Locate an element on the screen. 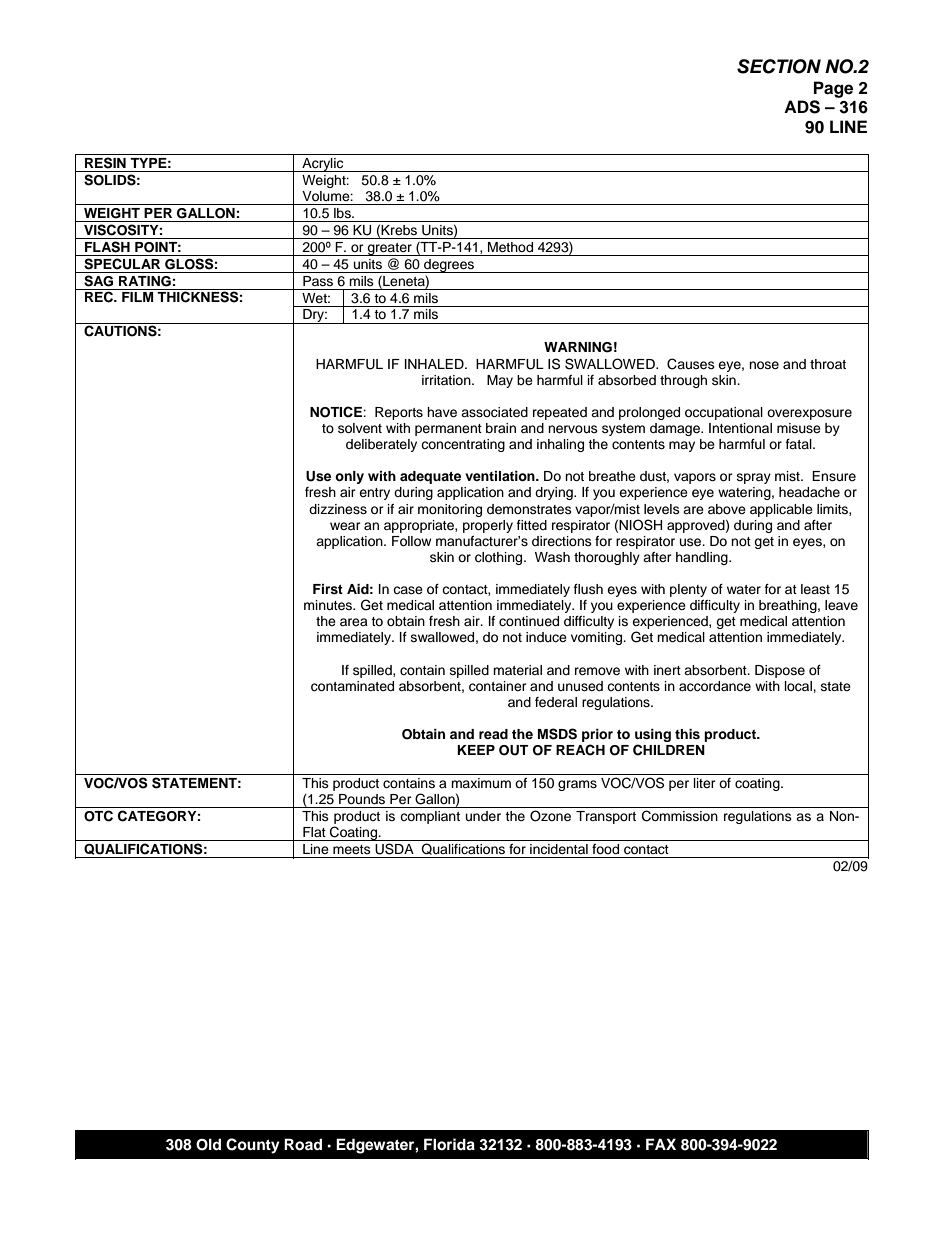  NOTICE is located at coordinates (337, 412).
